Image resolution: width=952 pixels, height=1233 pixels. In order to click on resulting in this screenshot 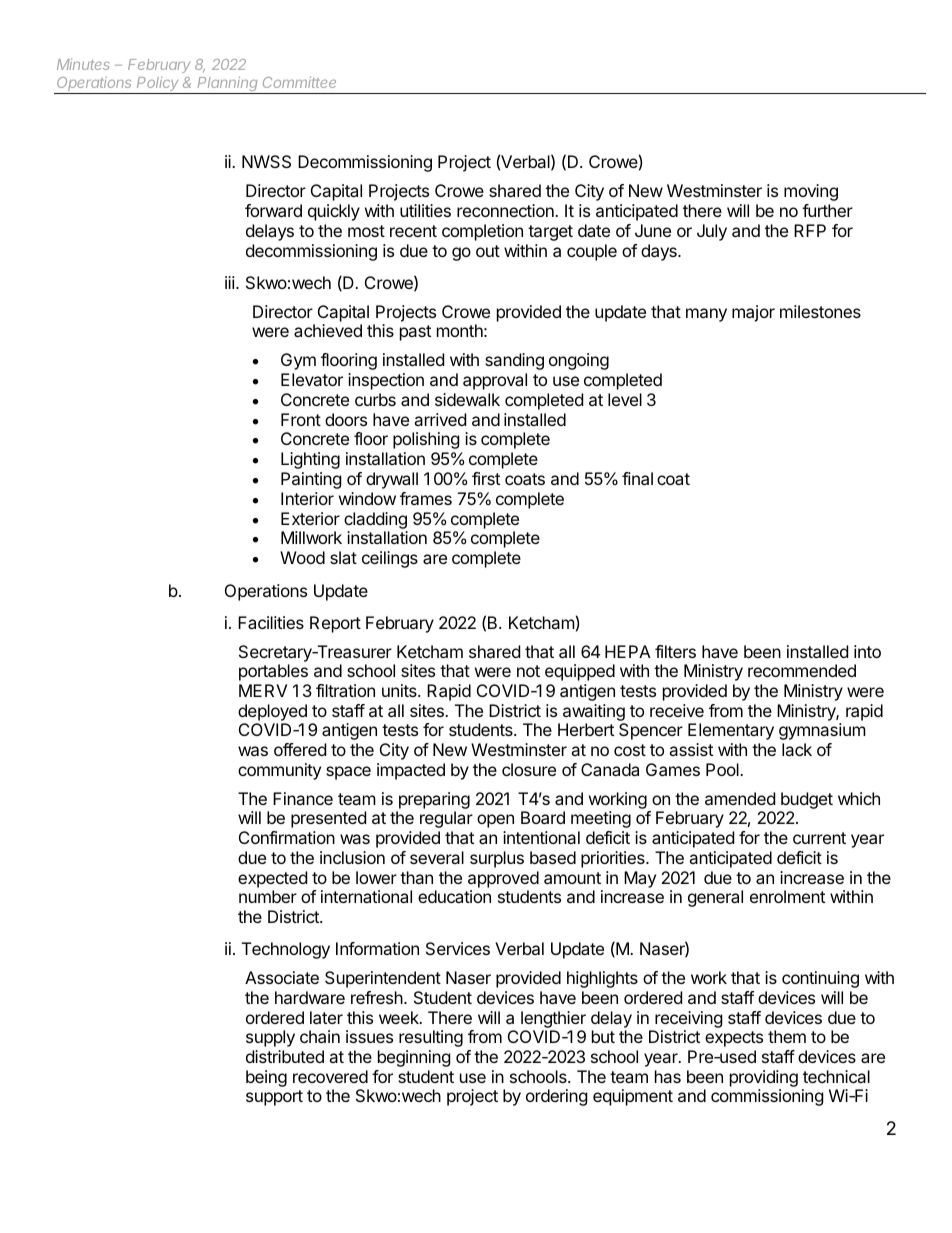, I will do `click(431, 1038)`.
